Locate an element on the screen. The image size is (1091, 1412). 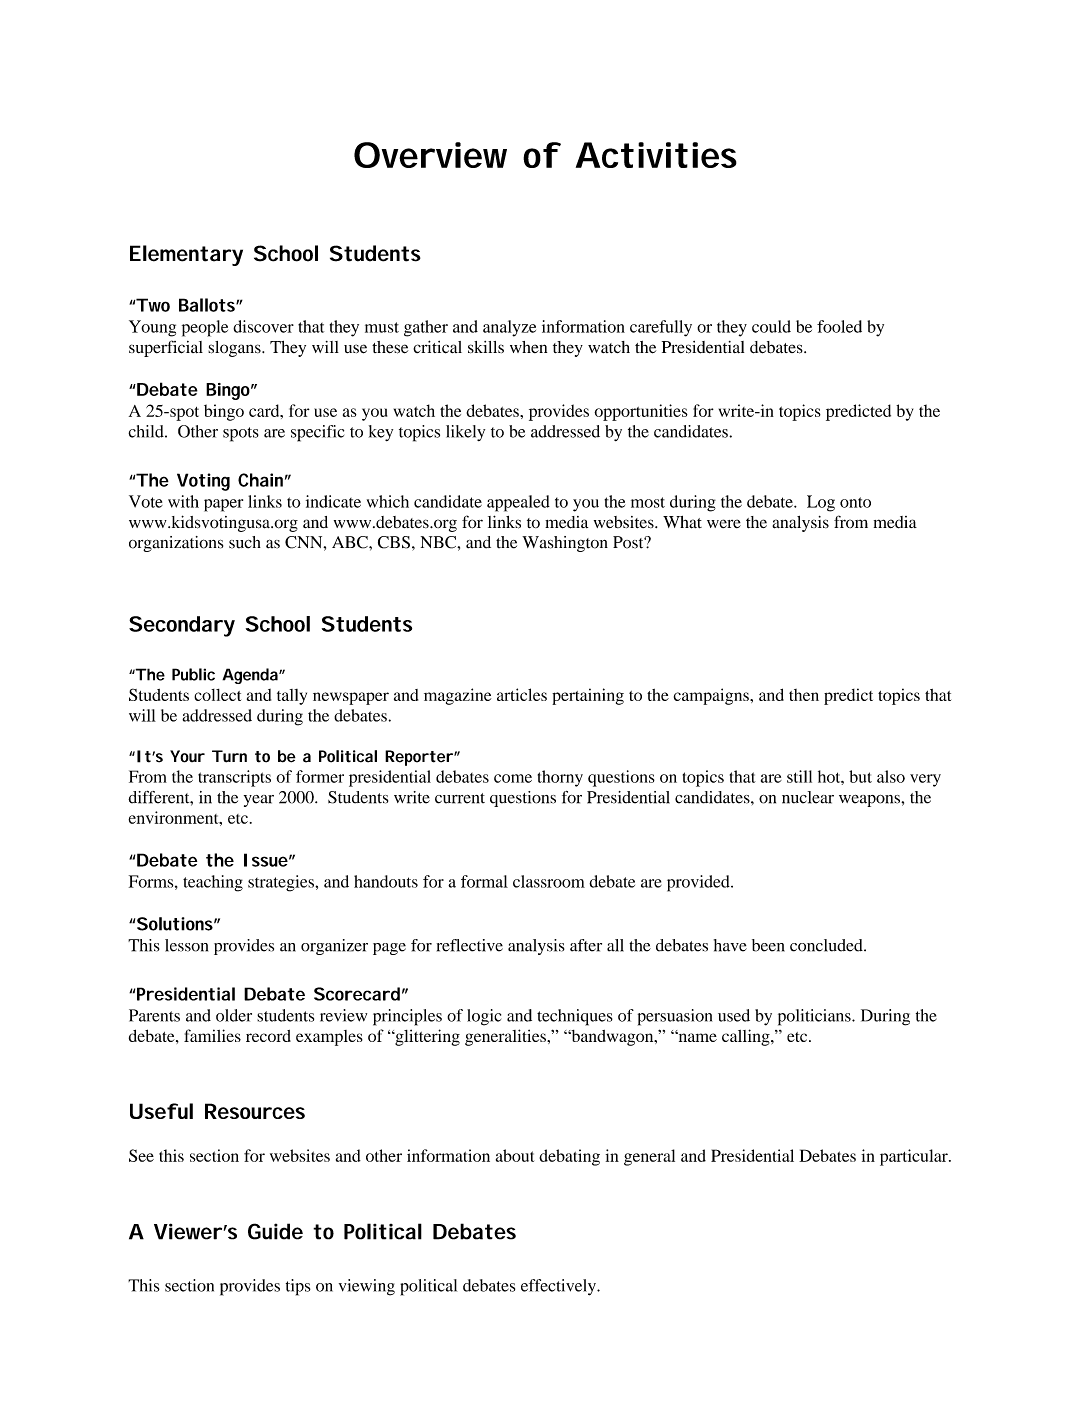
Chain is located at coordinates (260, 480).
